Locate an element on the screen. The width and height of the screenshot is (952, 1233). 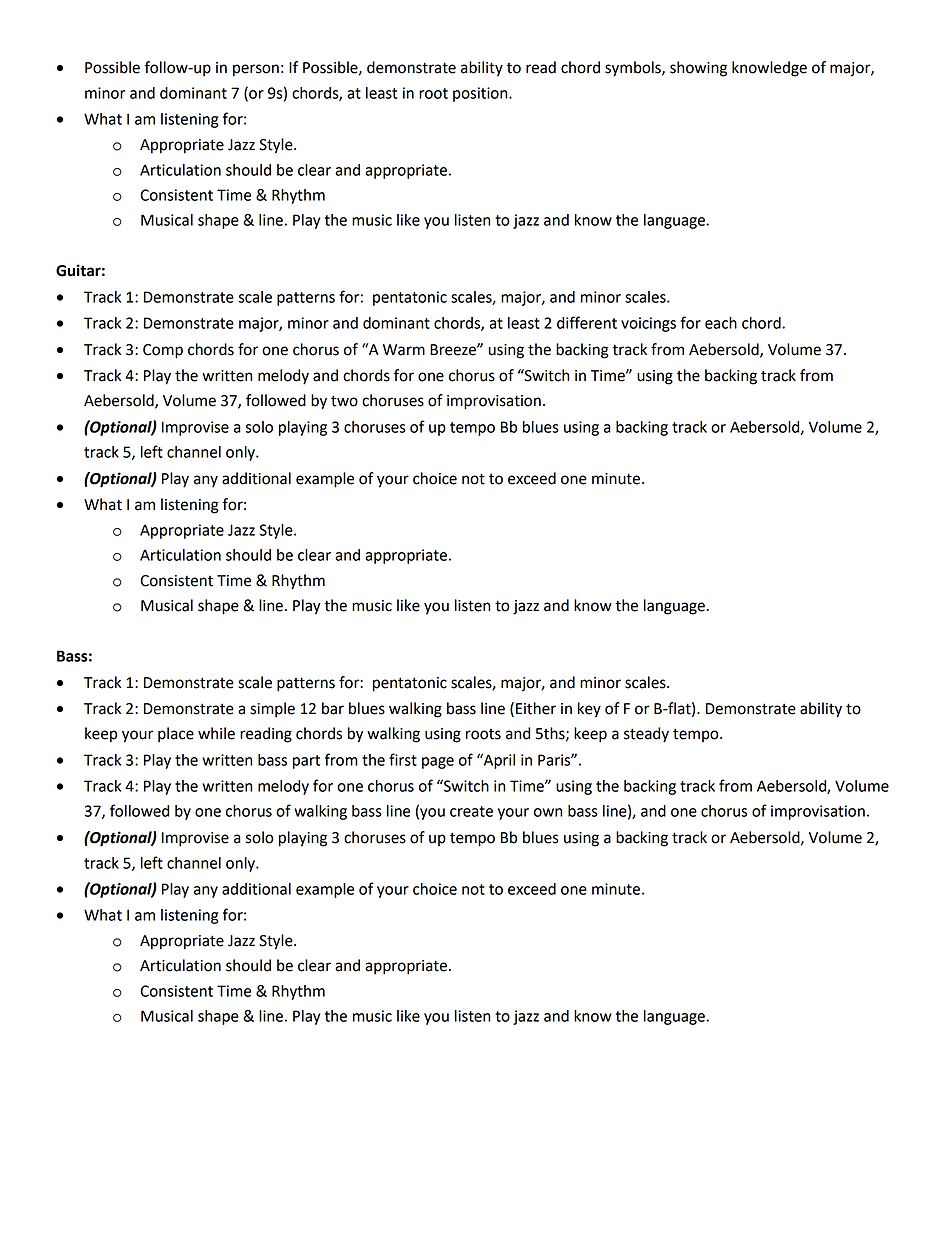
simple is located at coordinates (272, 710).
